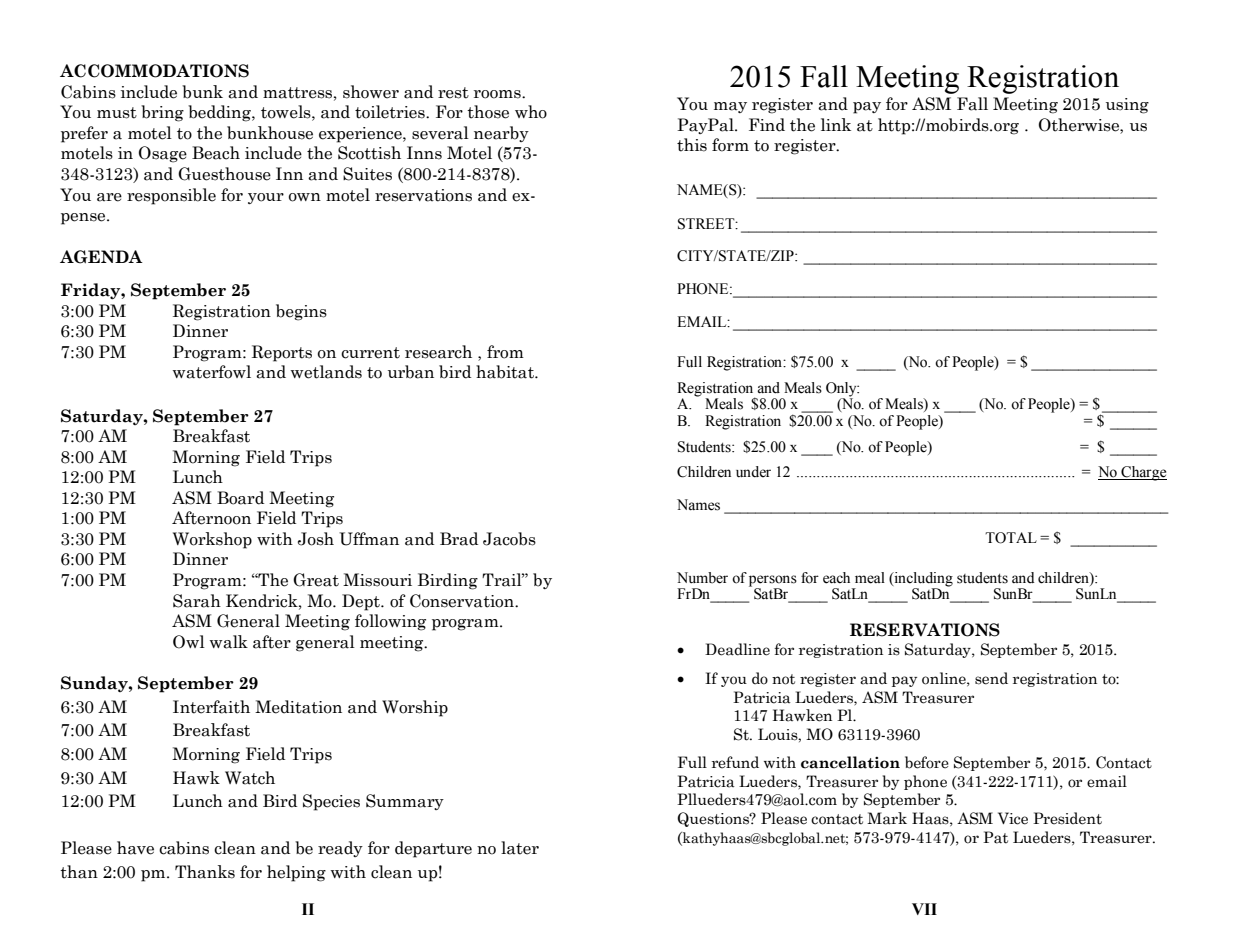  Describe the element at coordinates (296, 873) in the screenshot. I see `helping` at that location.
